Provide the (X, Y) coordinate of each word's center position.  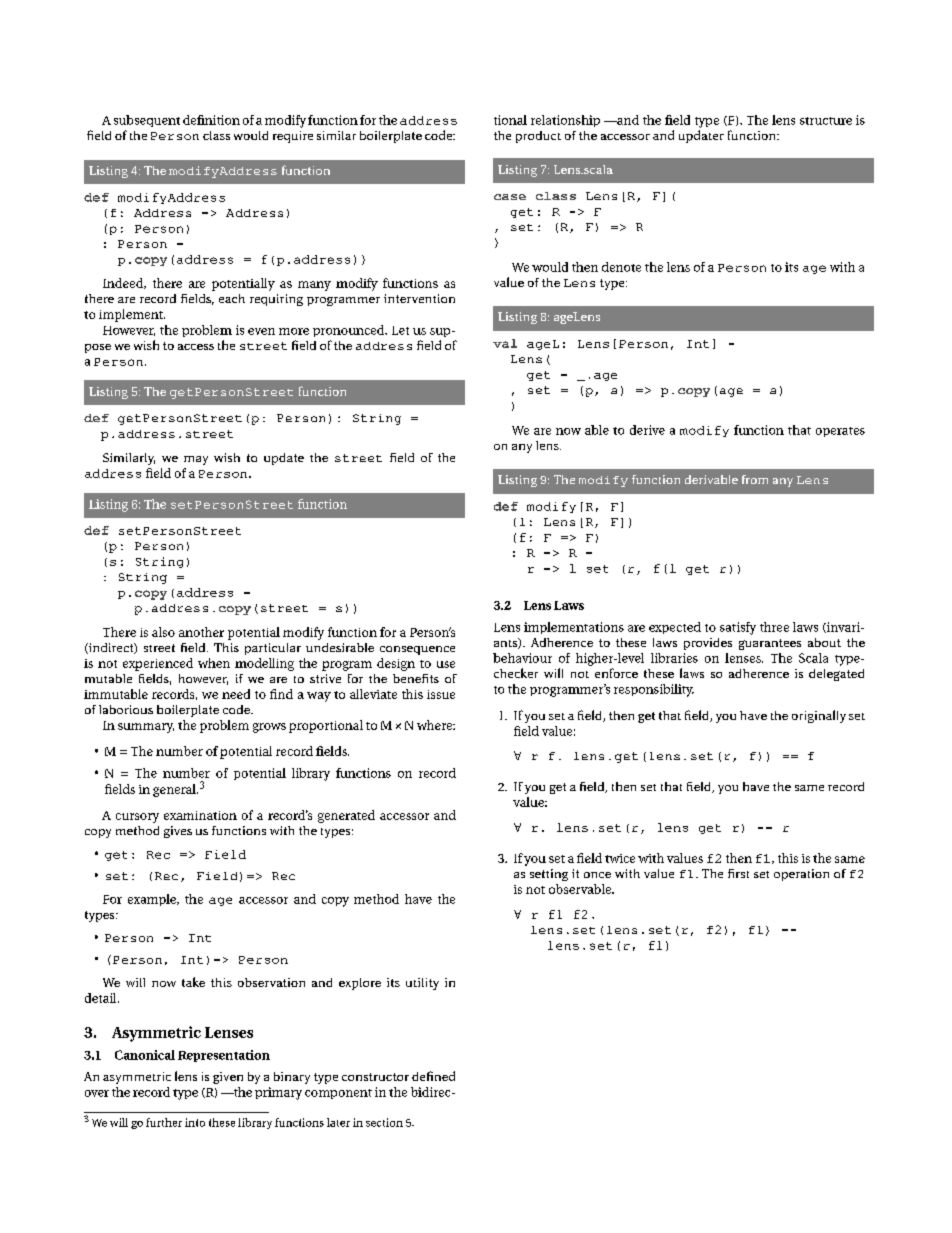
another (201, 632)
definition (211, 120)
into (195, 1122)
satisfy (738, 628)
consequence (417, 650)
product (538, 137)
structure (826, 121)
